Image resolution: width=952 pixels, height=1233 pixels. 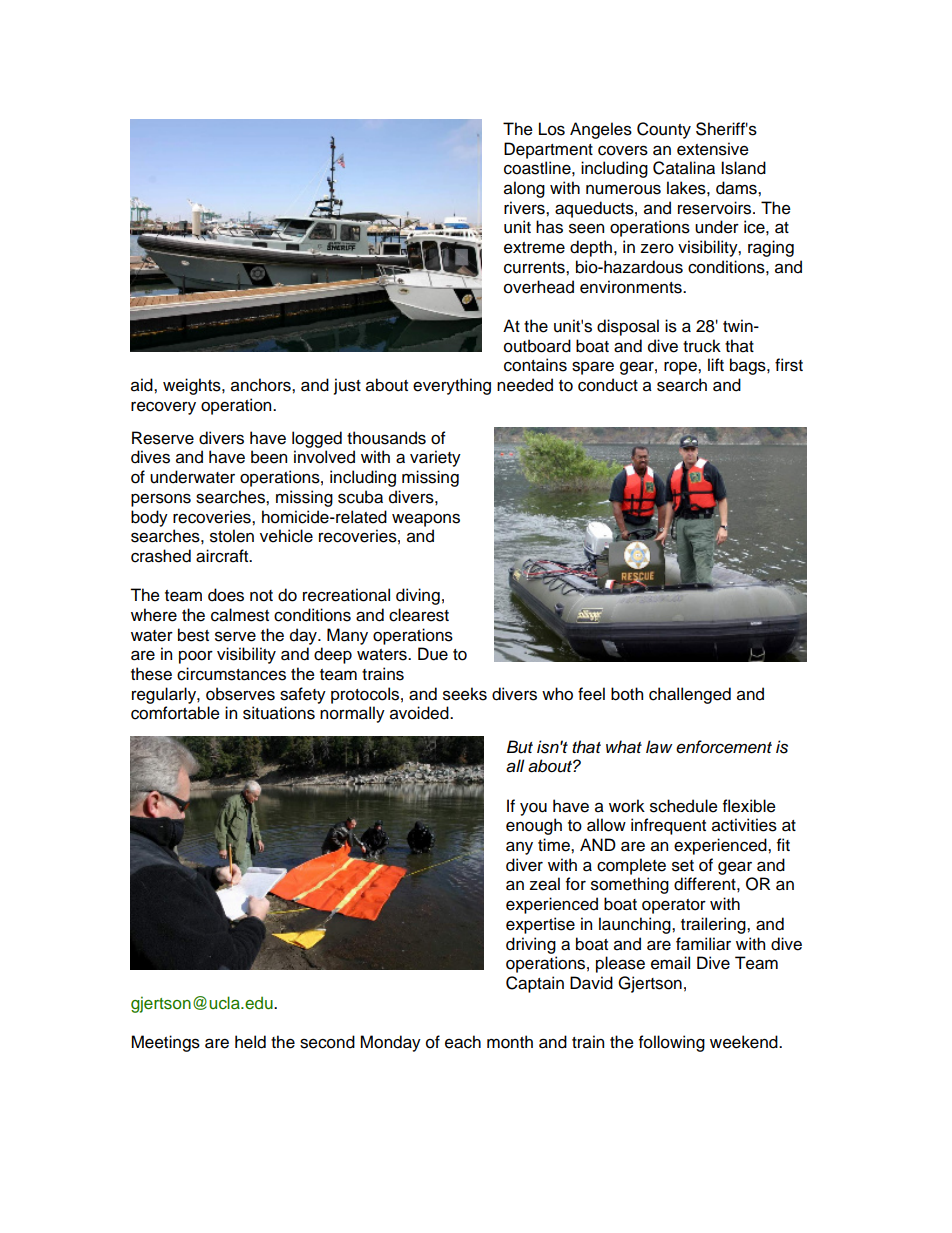 What do you see at coordinates (684, 806) in the screenshot?
I see `schedule` at bounding box center [684, 806].
